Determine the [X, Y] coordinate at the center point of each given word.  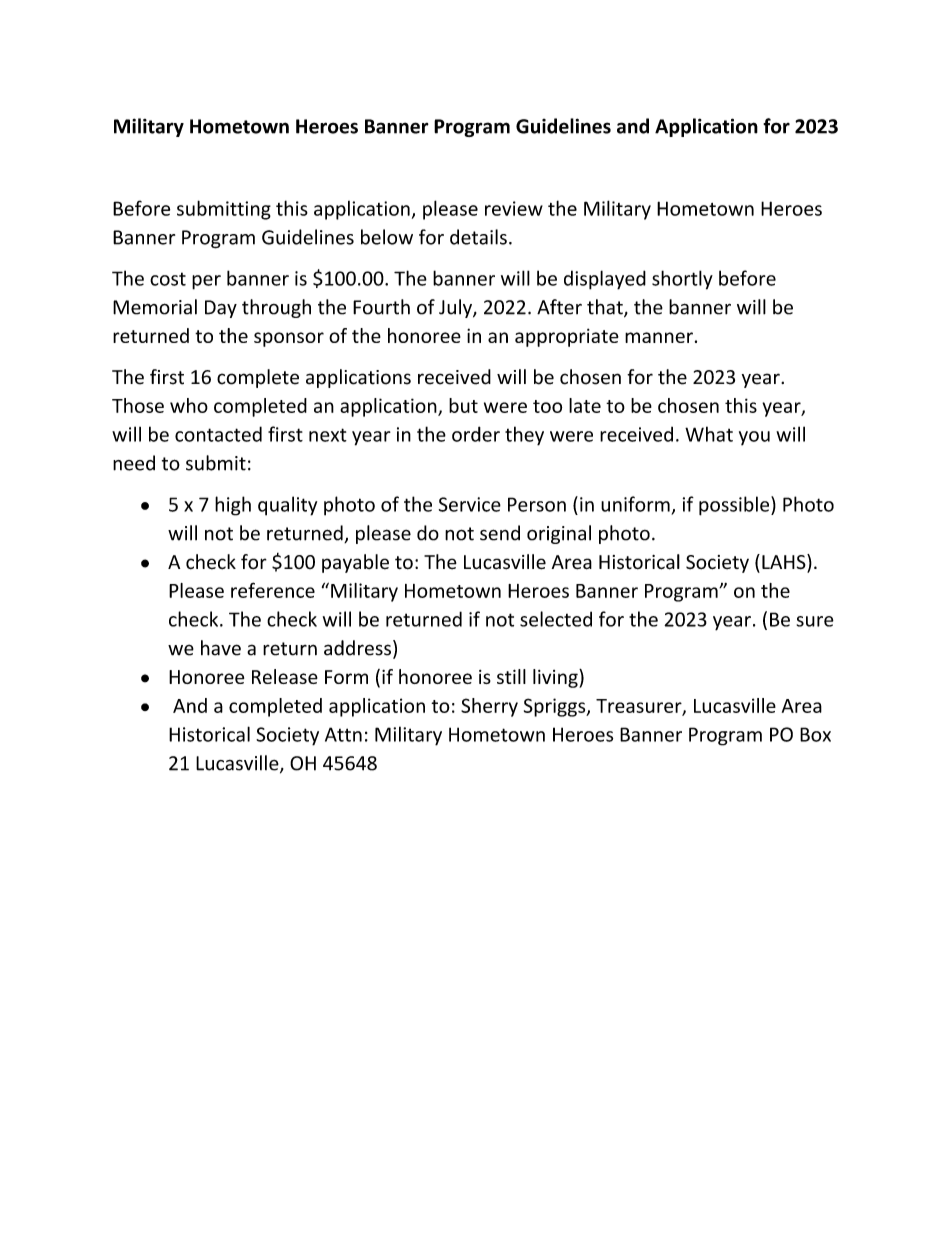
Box [815, 734]
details [478, 237]
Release [285, 676]
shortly [682, 280]
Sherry [489, 707]
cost [168, 279]
